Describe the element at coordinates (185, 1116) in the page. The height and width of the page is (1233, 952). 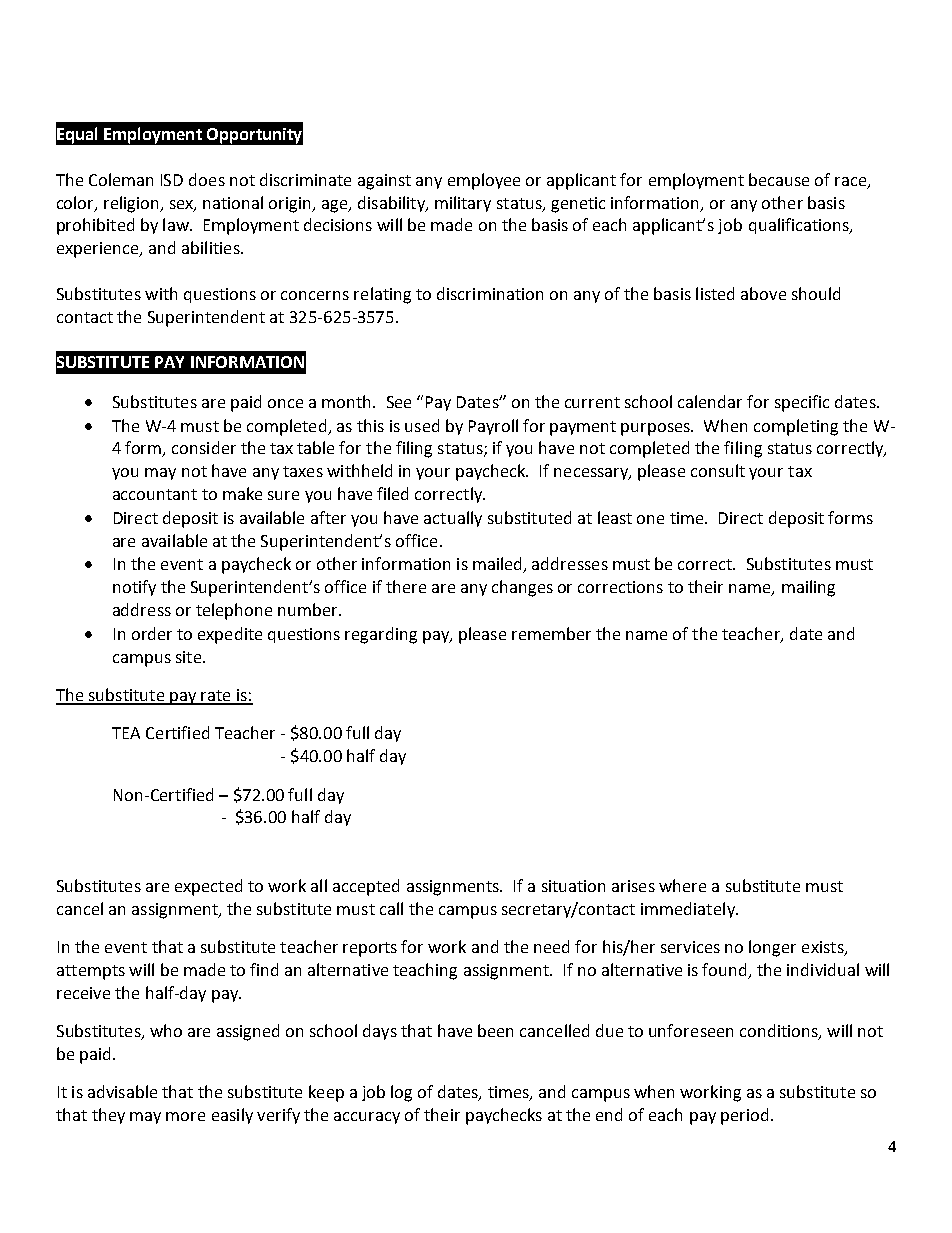
I see `more` at that location.
